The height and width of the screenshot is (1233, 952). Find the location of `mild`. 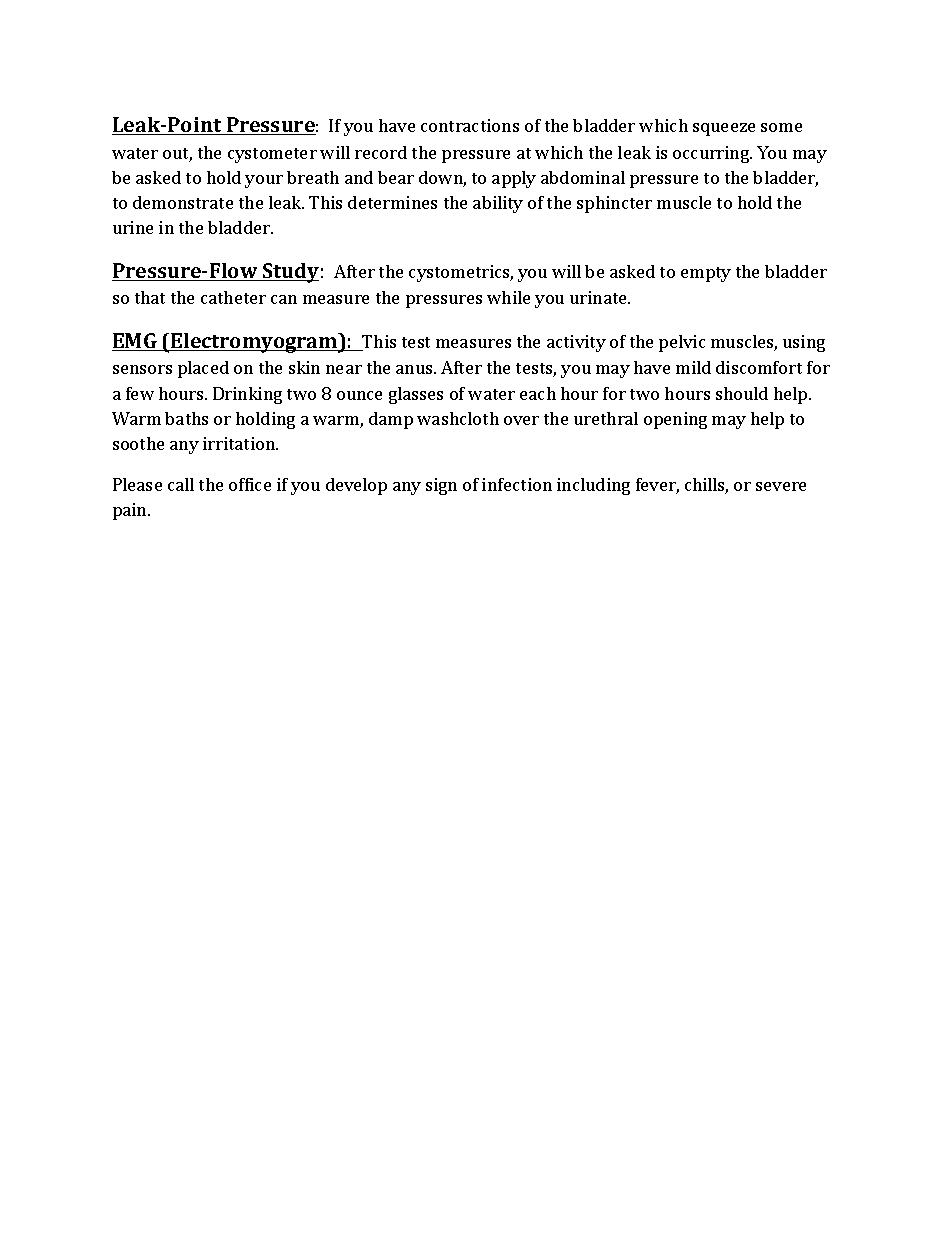

mild is located at coordinates (693, 367).
